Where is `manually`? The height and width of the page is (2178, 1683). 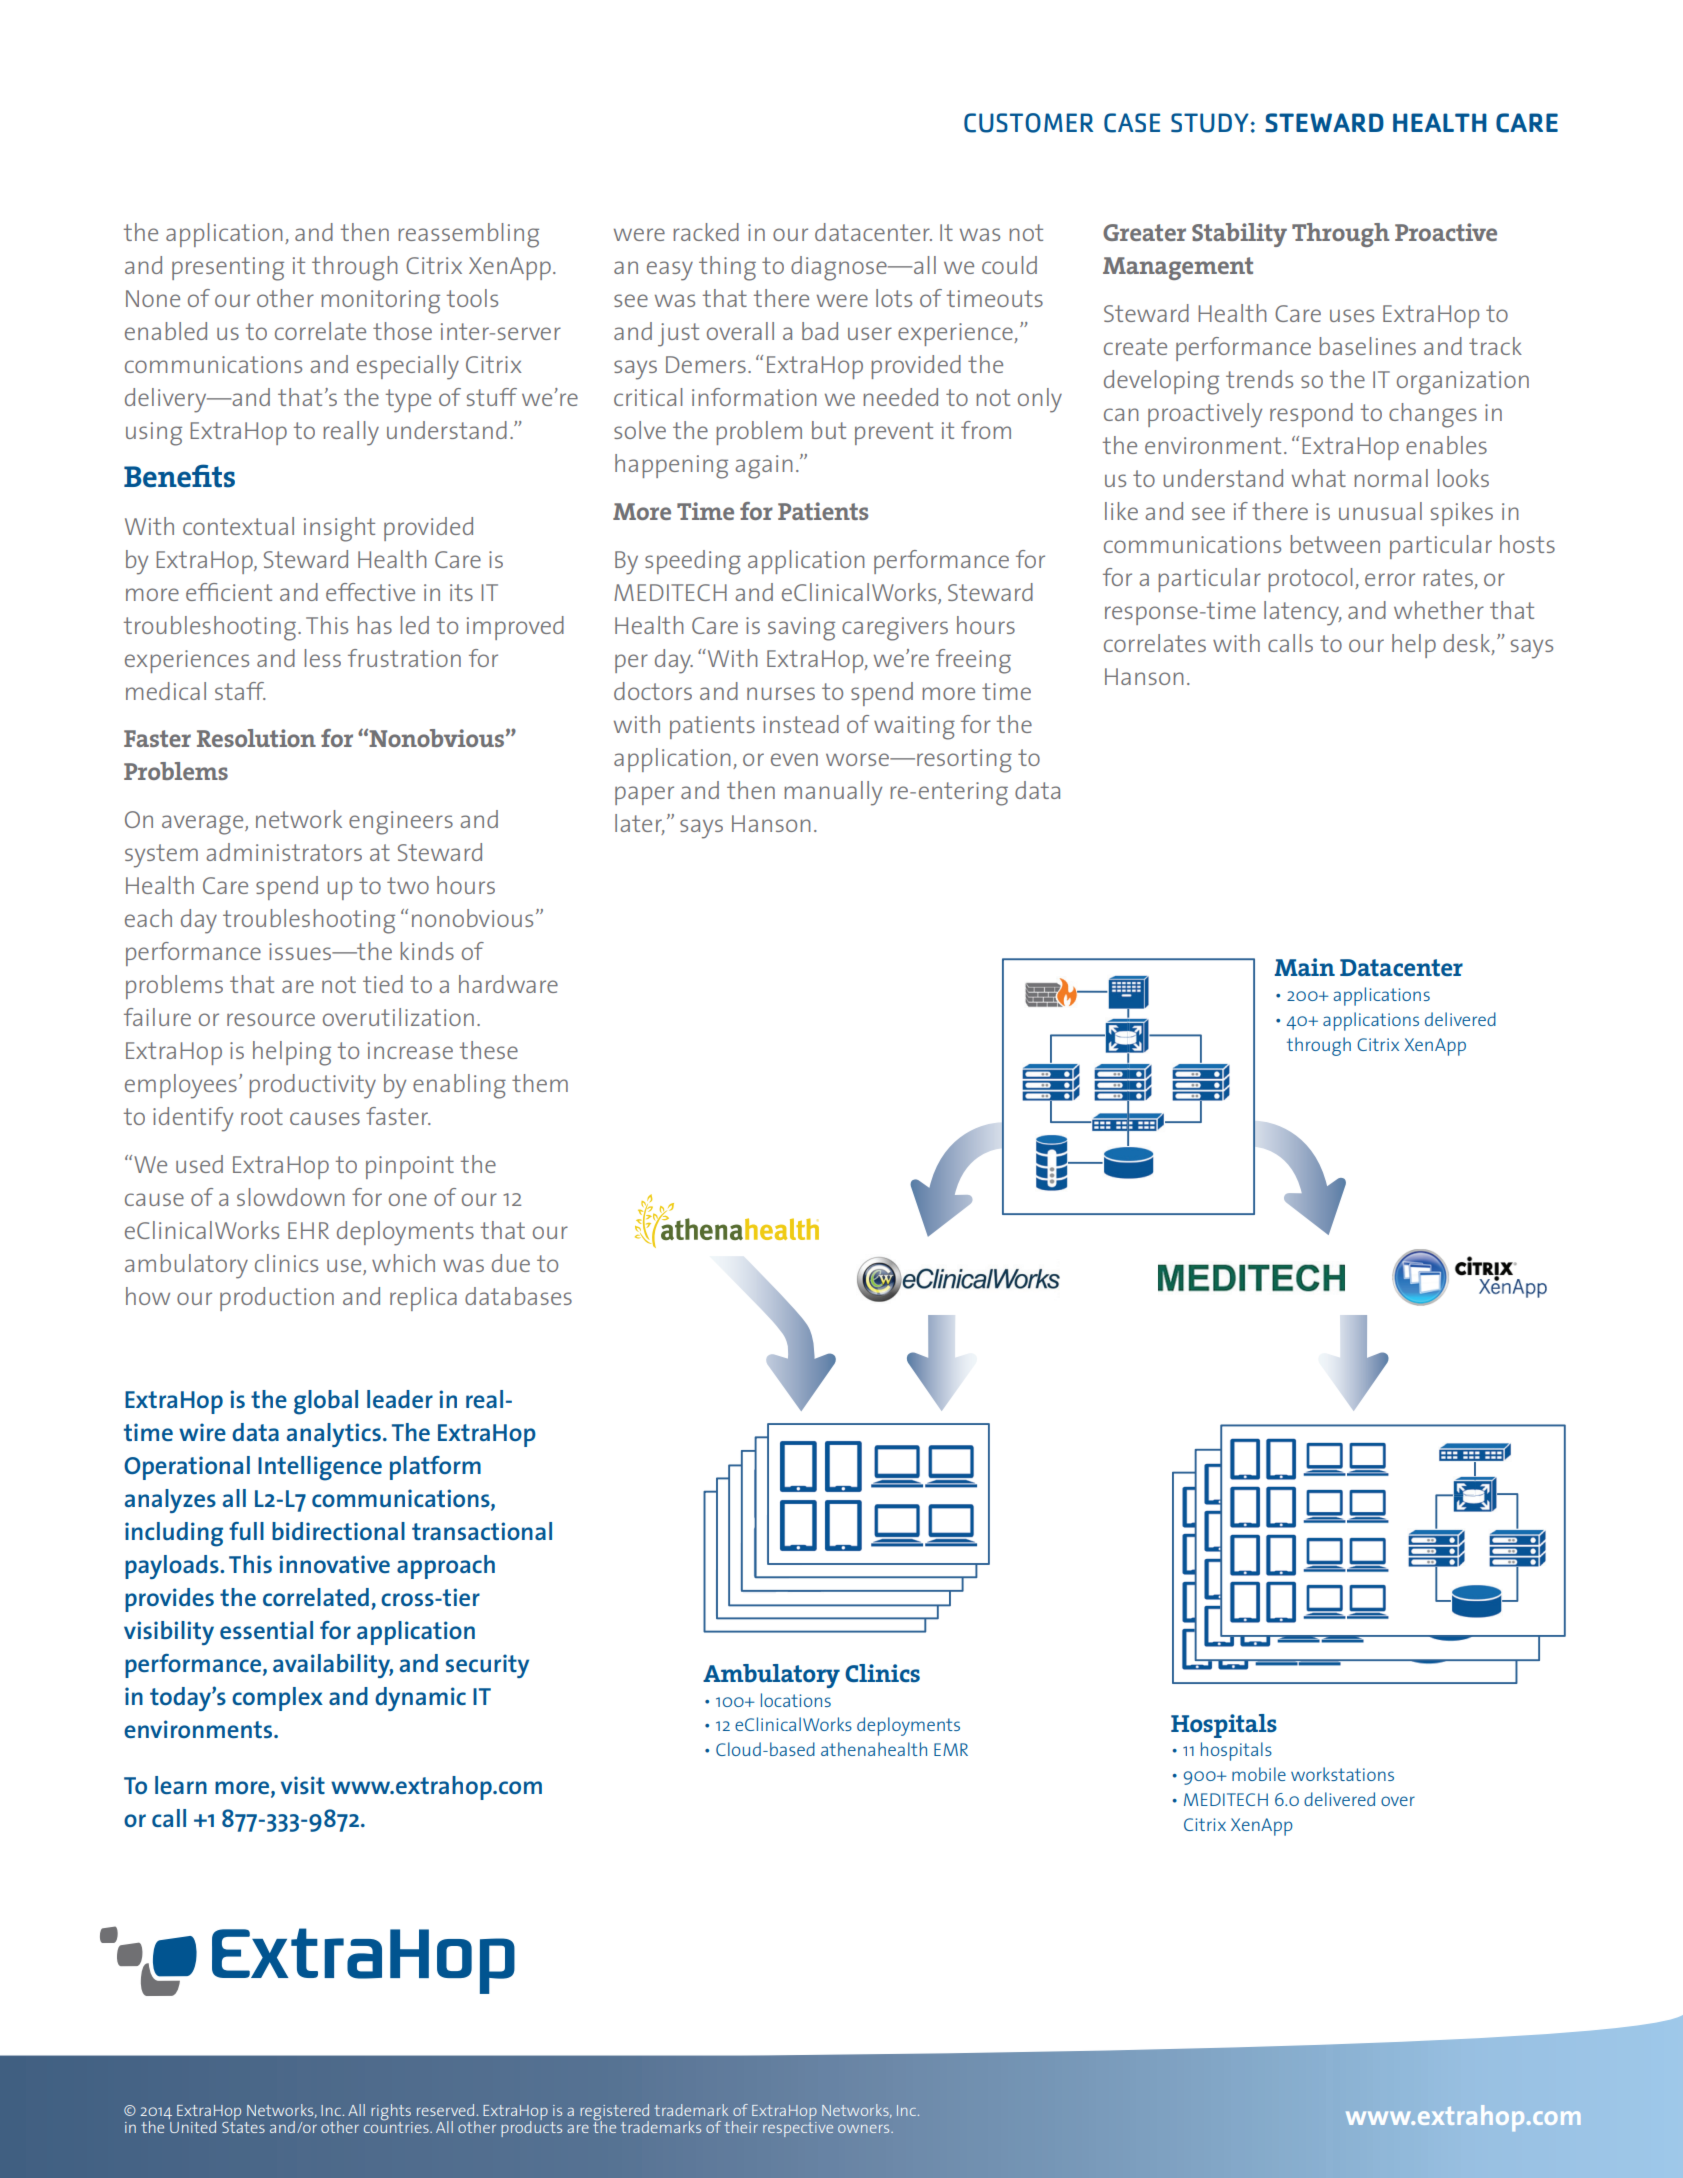
manually is located at coordinates (833, 793).
